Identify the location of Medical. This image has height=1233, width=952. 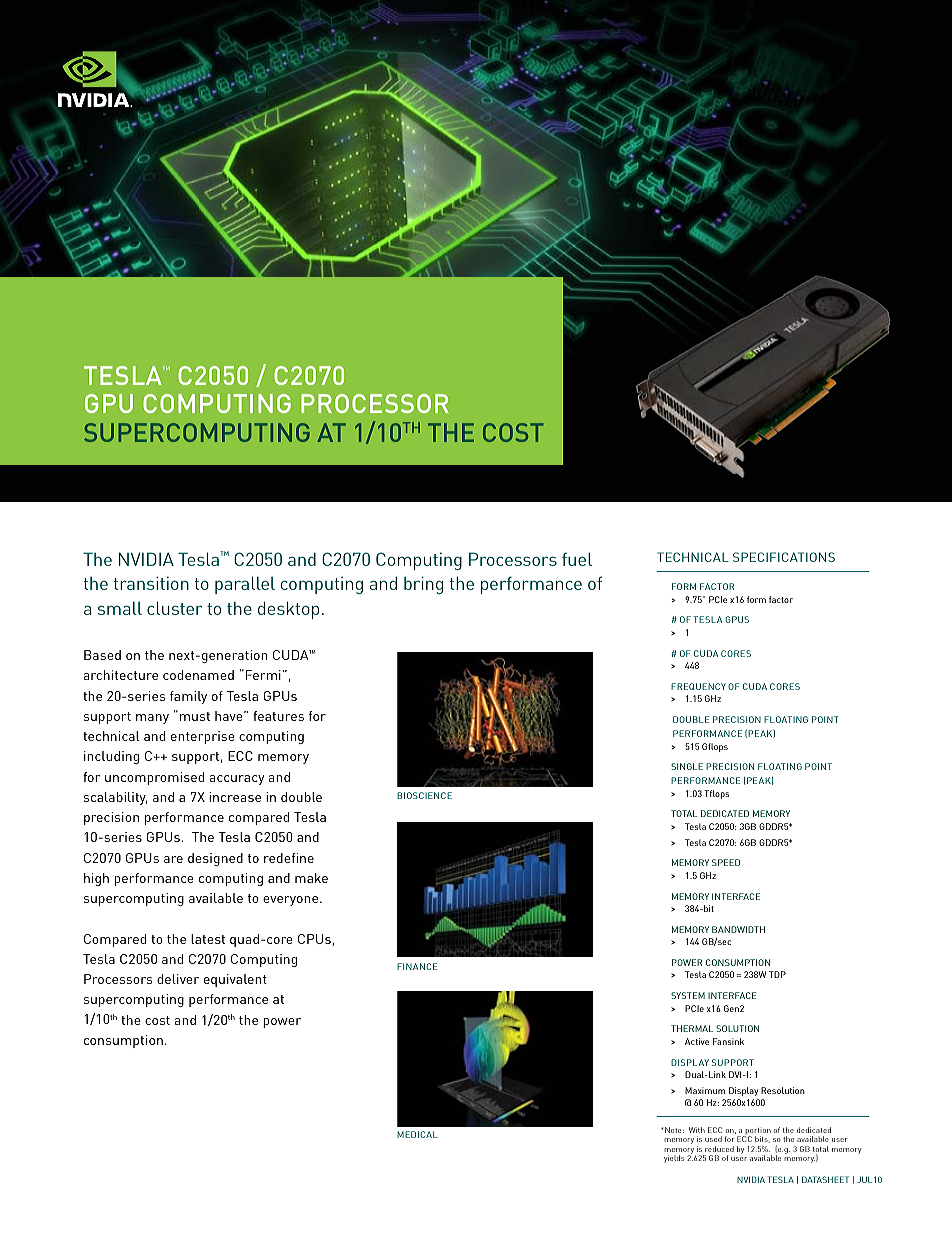
(417, 1134).
